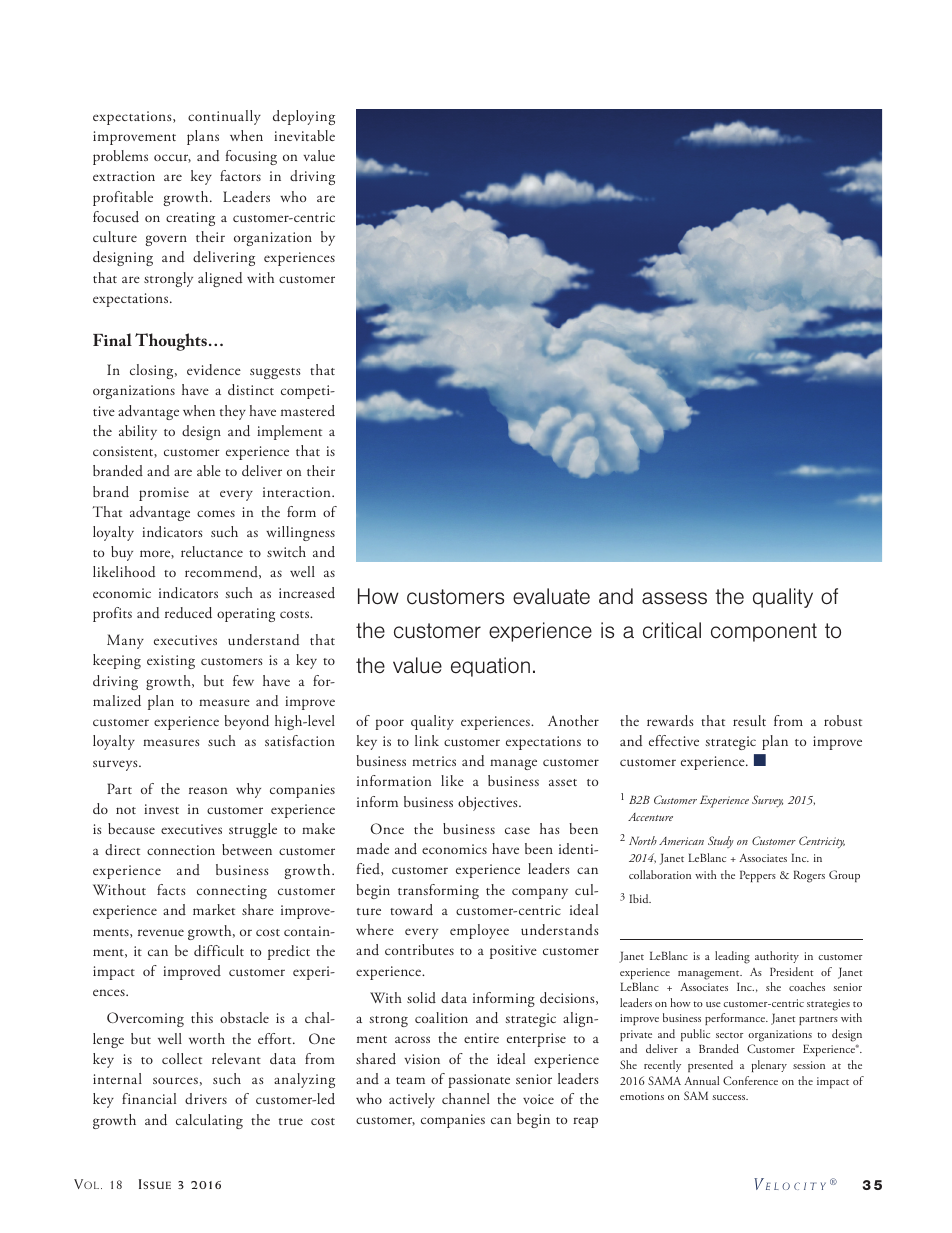 This screenshot has height=1233, width=952. Describe the element at coordinates (304, 117) in the screenshot. I see `deploying` at that location.
